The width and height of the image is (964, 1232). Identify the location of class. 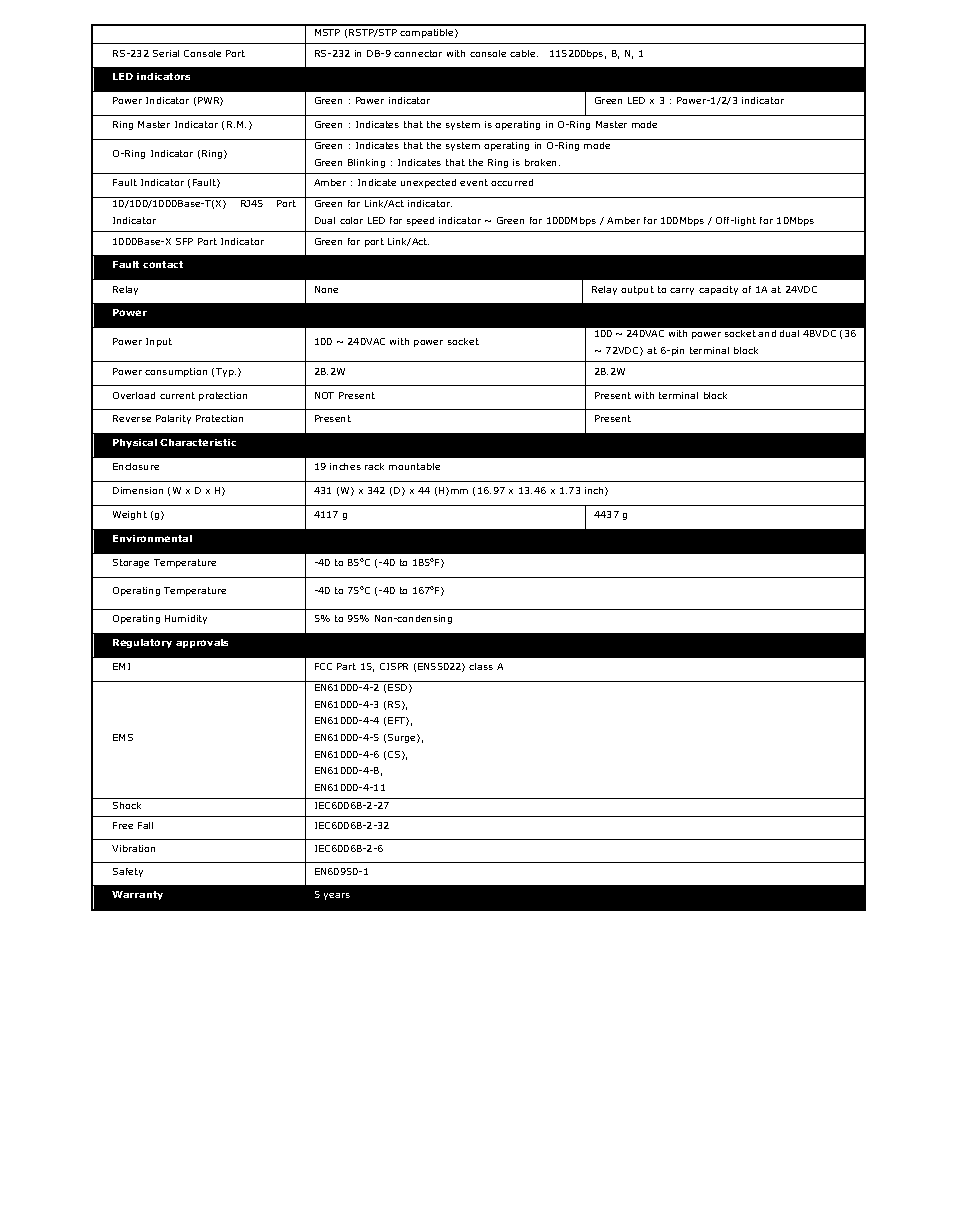
(481, 666).
